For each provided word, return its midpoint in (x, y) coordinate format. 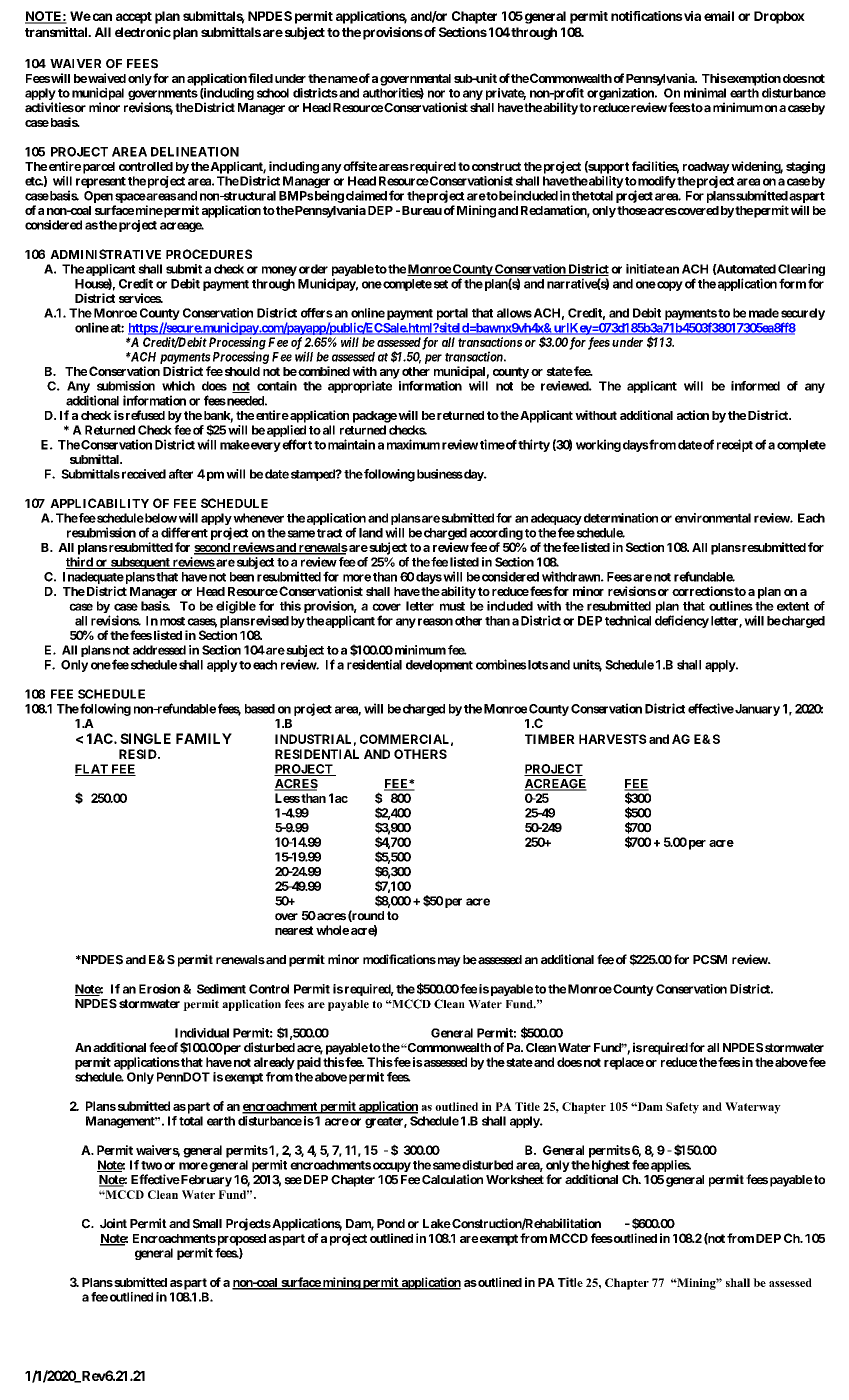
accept (134, 18)
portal (452, 315)
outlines (731, 606)
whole (332, 930)
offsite (359, 166)
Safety (682, 1108)
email (719, 16)
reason (435, 622)
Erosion (159, 989)
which (178, 386)
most (172, 621)
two (151, 1165)
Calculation (452, 1179)
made (764, 313)
